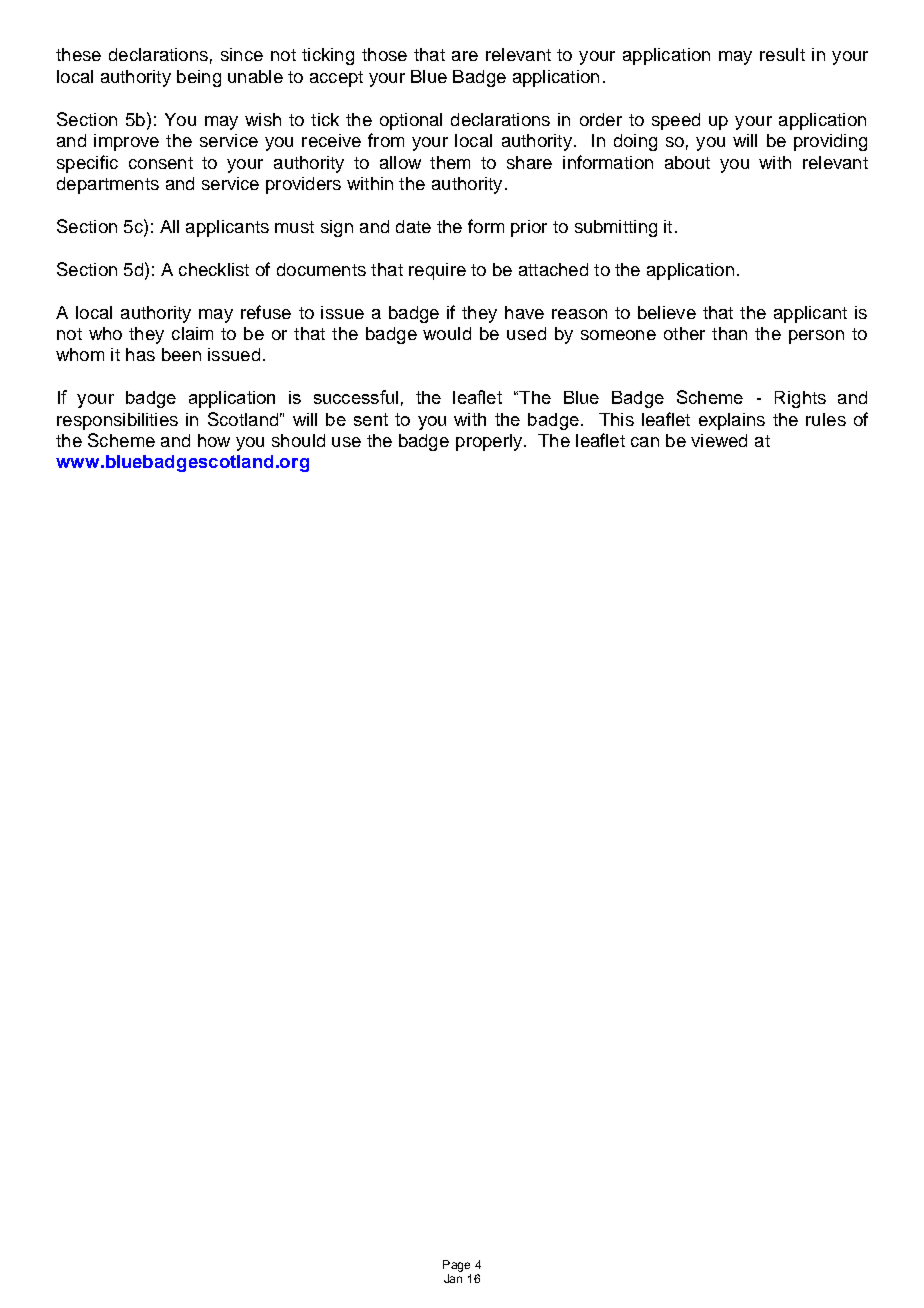 The image size is (924, 1308). Describe the element at coordinates (826, 419) in the screenshot. I see `rules` at that location.
